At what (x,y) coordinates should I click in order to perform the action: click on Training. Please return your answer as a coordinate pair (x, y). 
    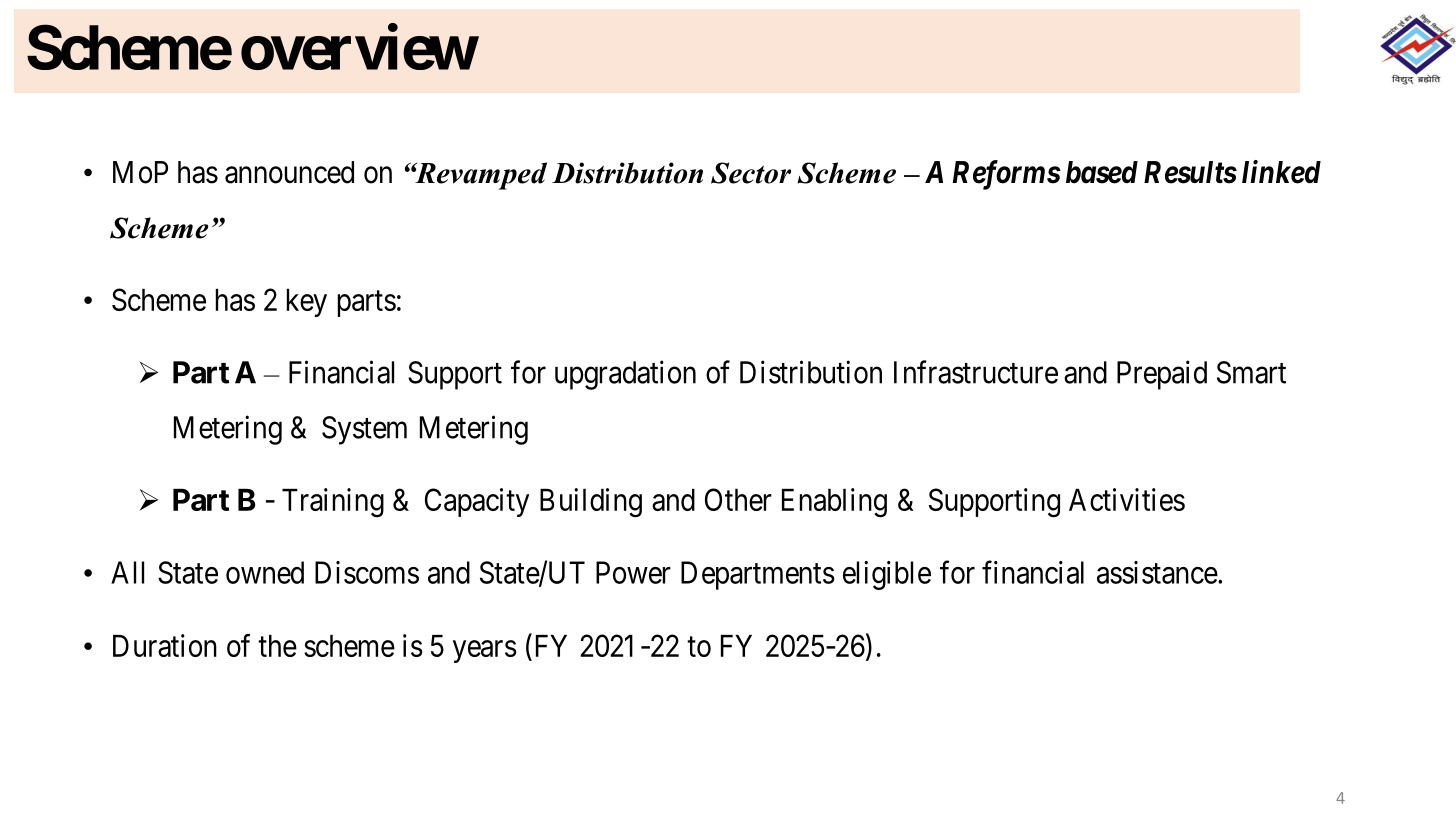
    Looking at the image, I should click on (333, 503).
